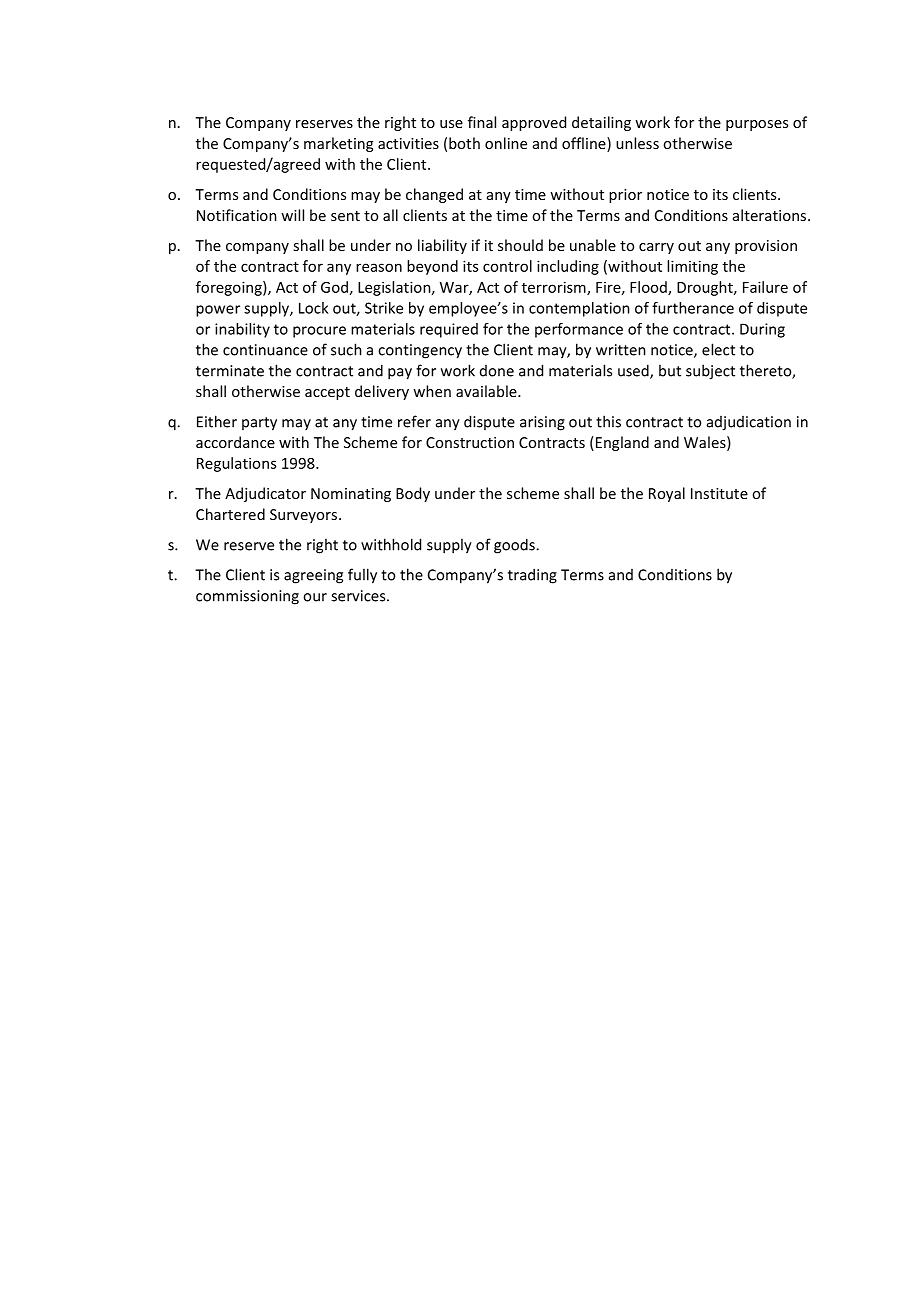  What do you see at coordinates (236, 464) in the screenshot?
I see `Regulations` at bounding box center [236, 464].
